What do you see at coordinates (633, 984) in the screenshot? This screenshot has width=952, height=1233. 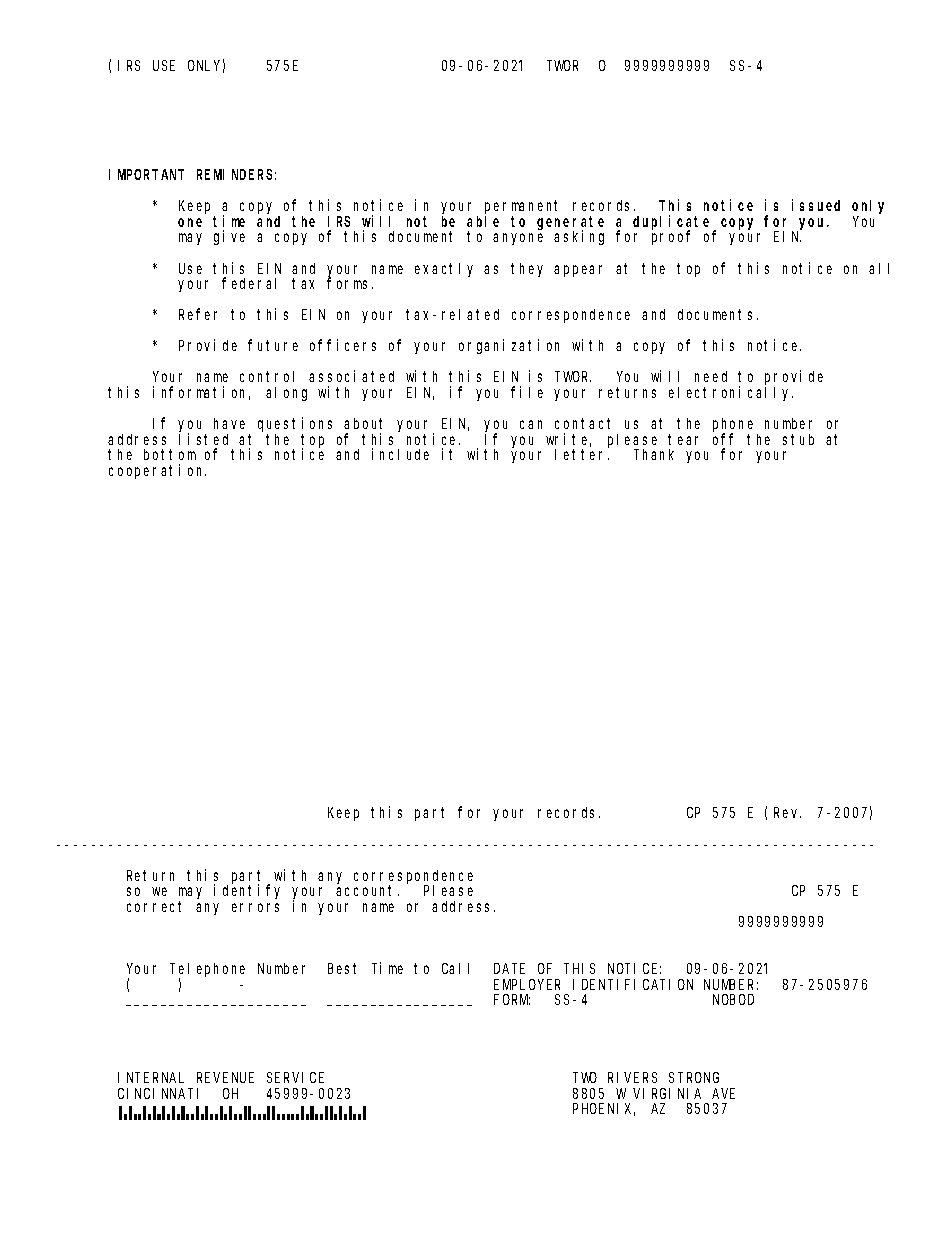 I see `IDENTIFICATION` at bounding box center [633, 984].
